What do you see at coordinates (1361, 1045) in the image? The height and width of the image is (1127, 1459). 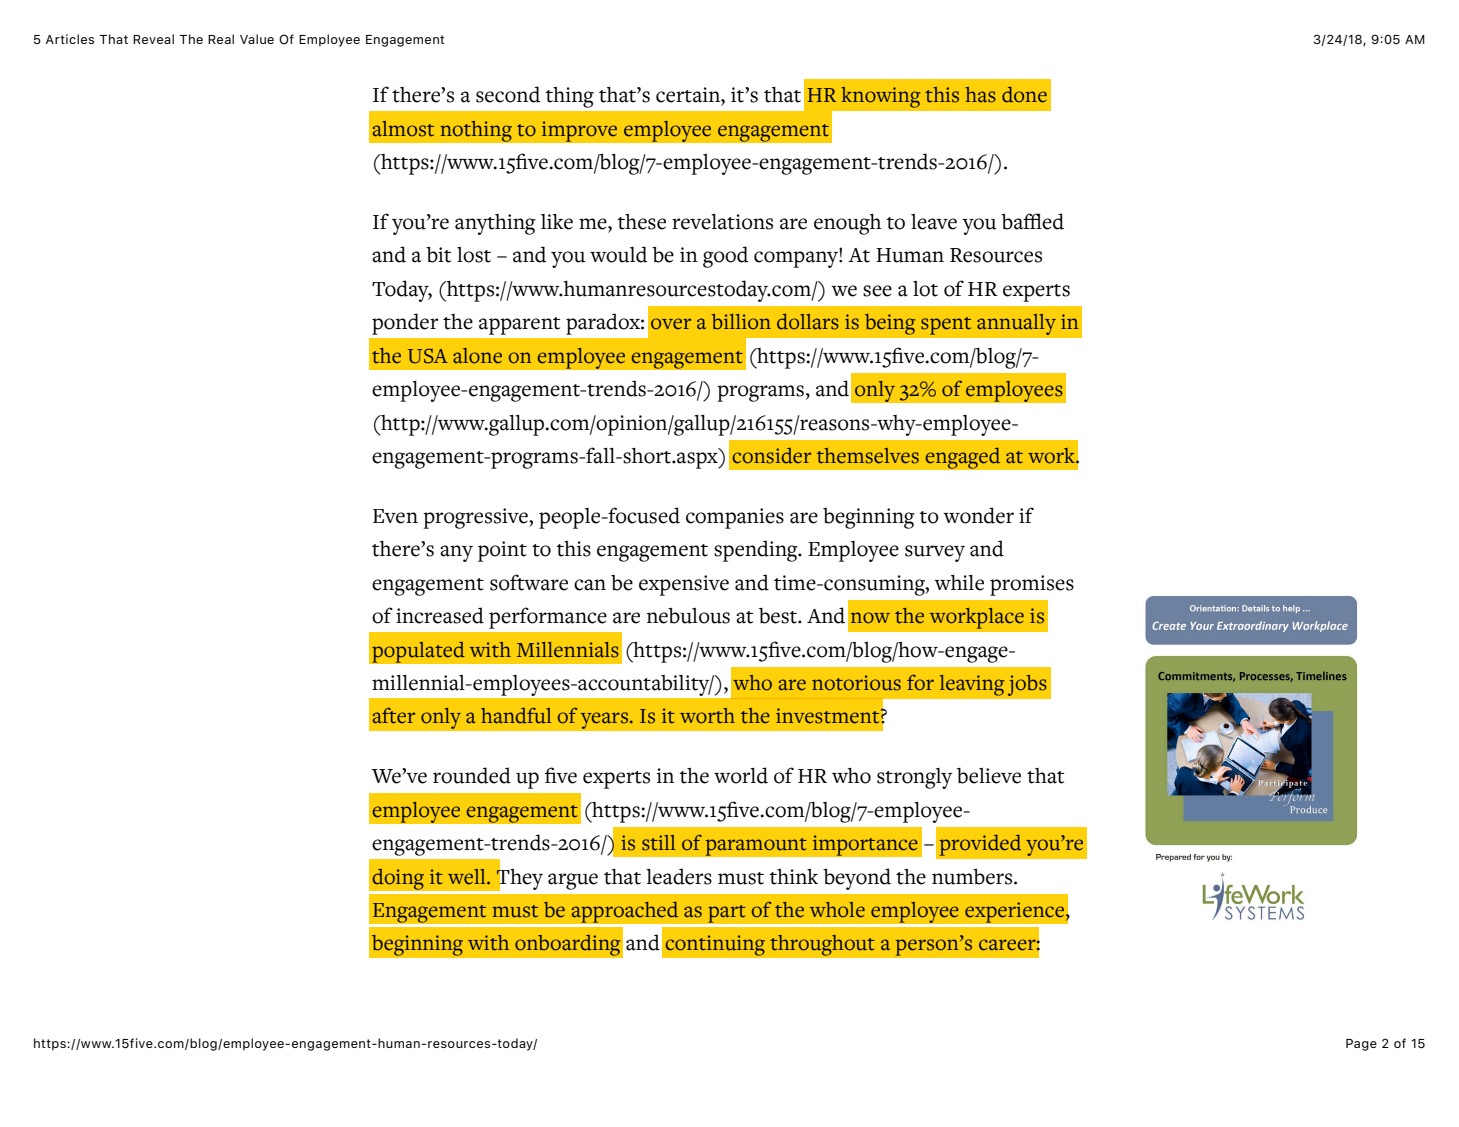 I see `Page` at bounding box center [1361, 1045].
